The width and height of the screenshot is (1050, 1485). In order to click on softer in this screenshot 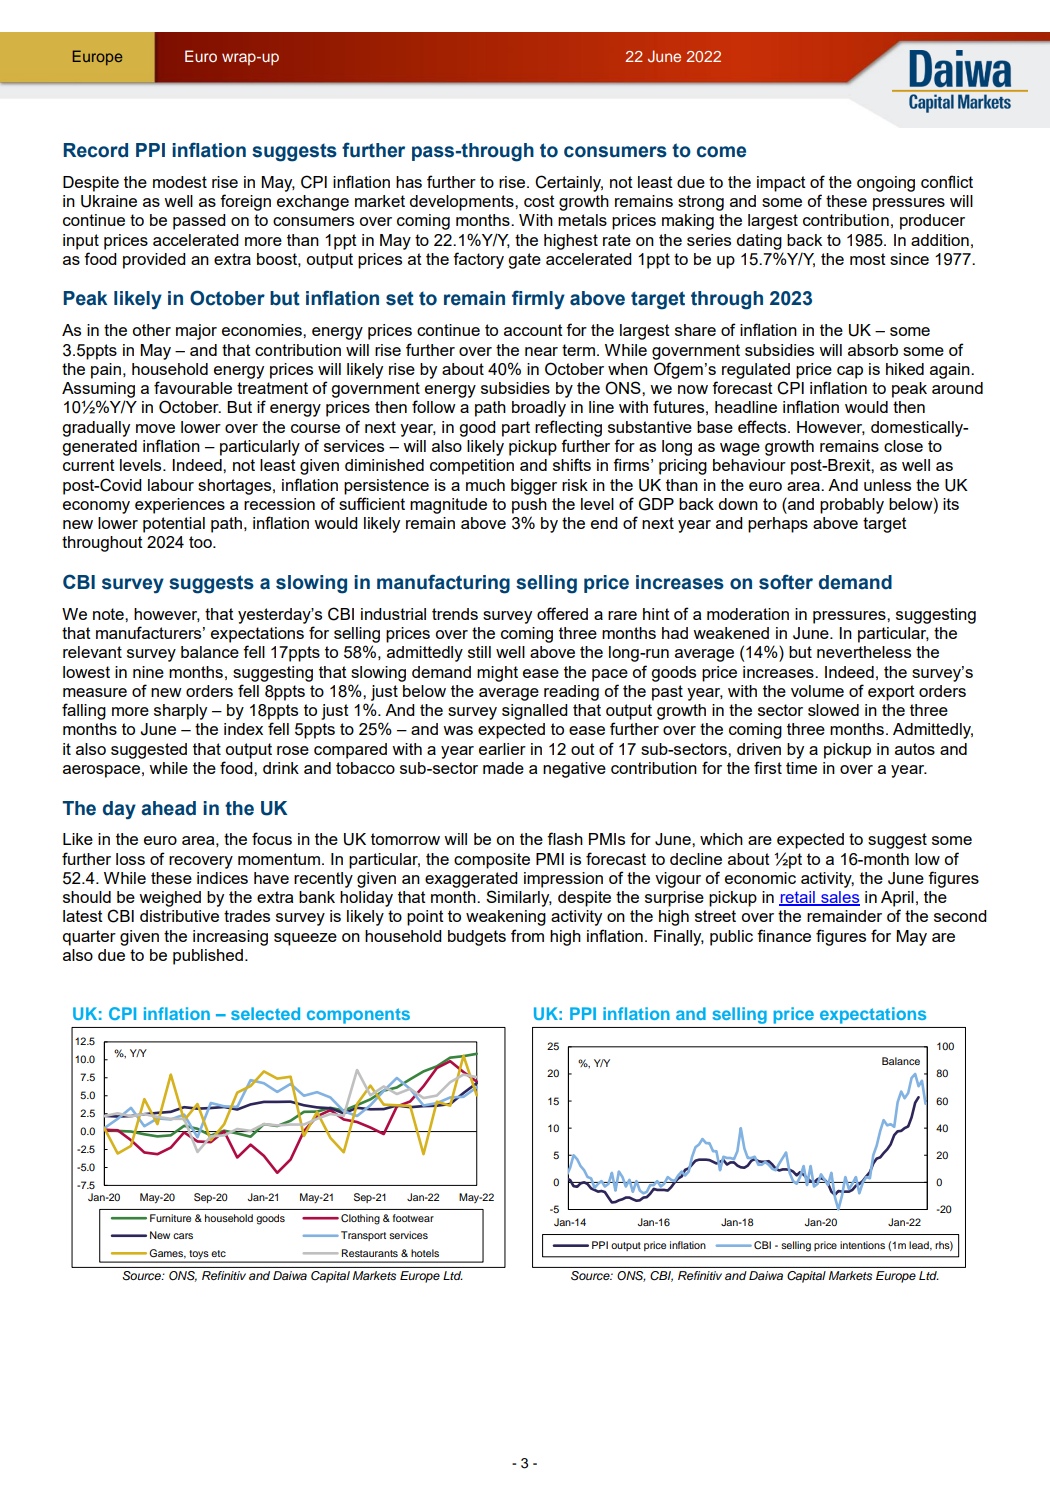, I will do `click(786, 582)`.
